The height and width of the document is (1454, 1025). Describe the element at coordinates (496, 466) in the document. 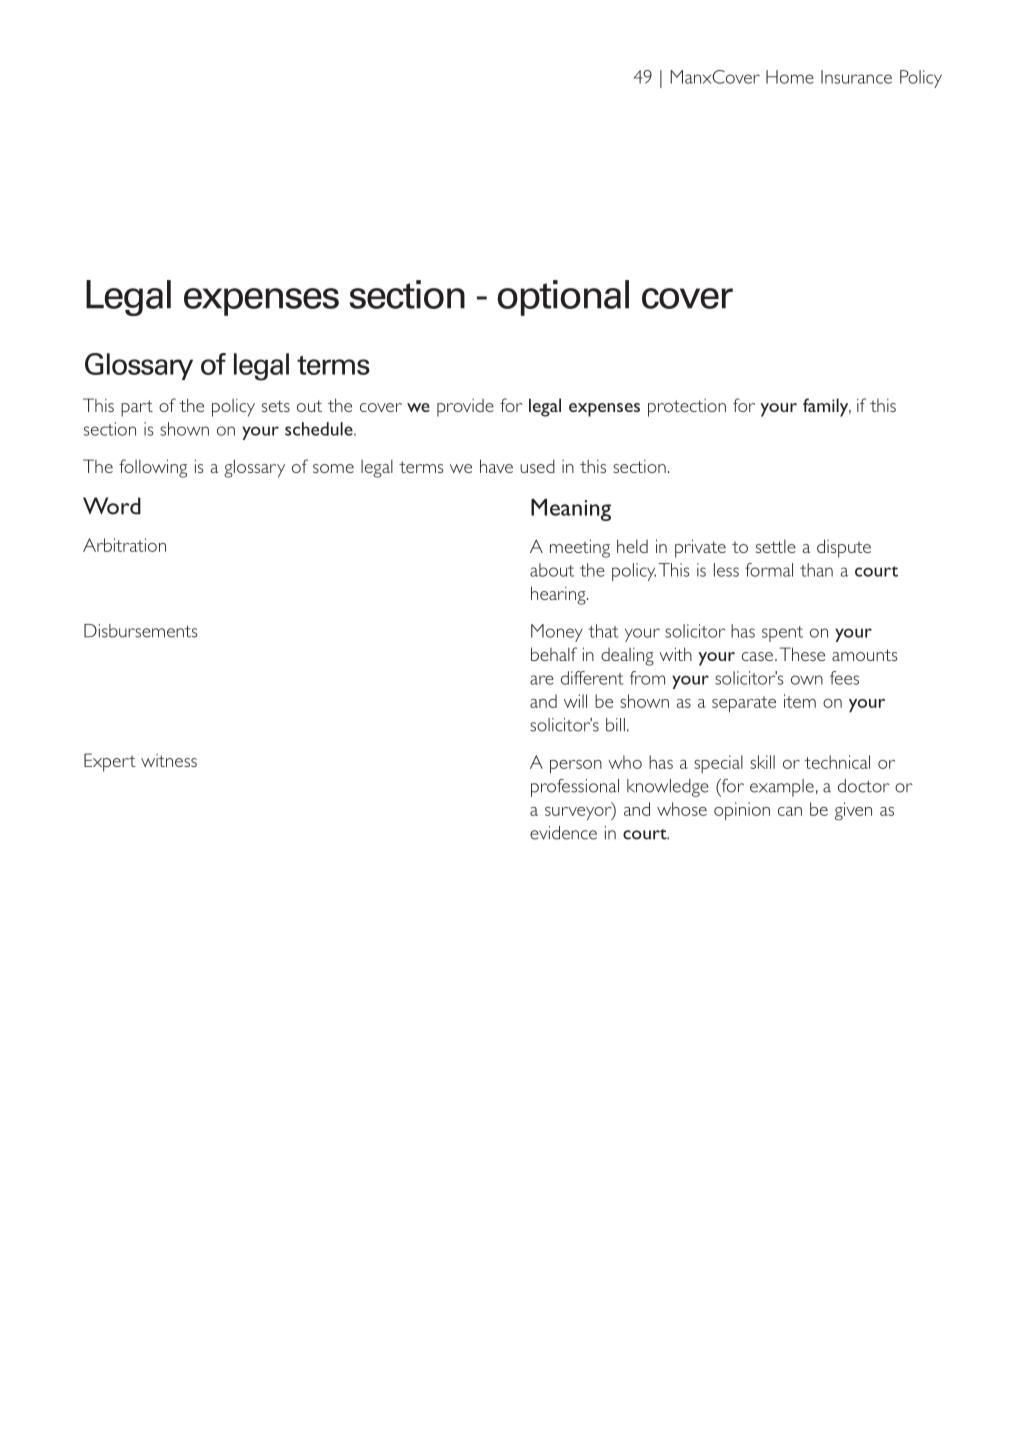

I see `have` at that location.
